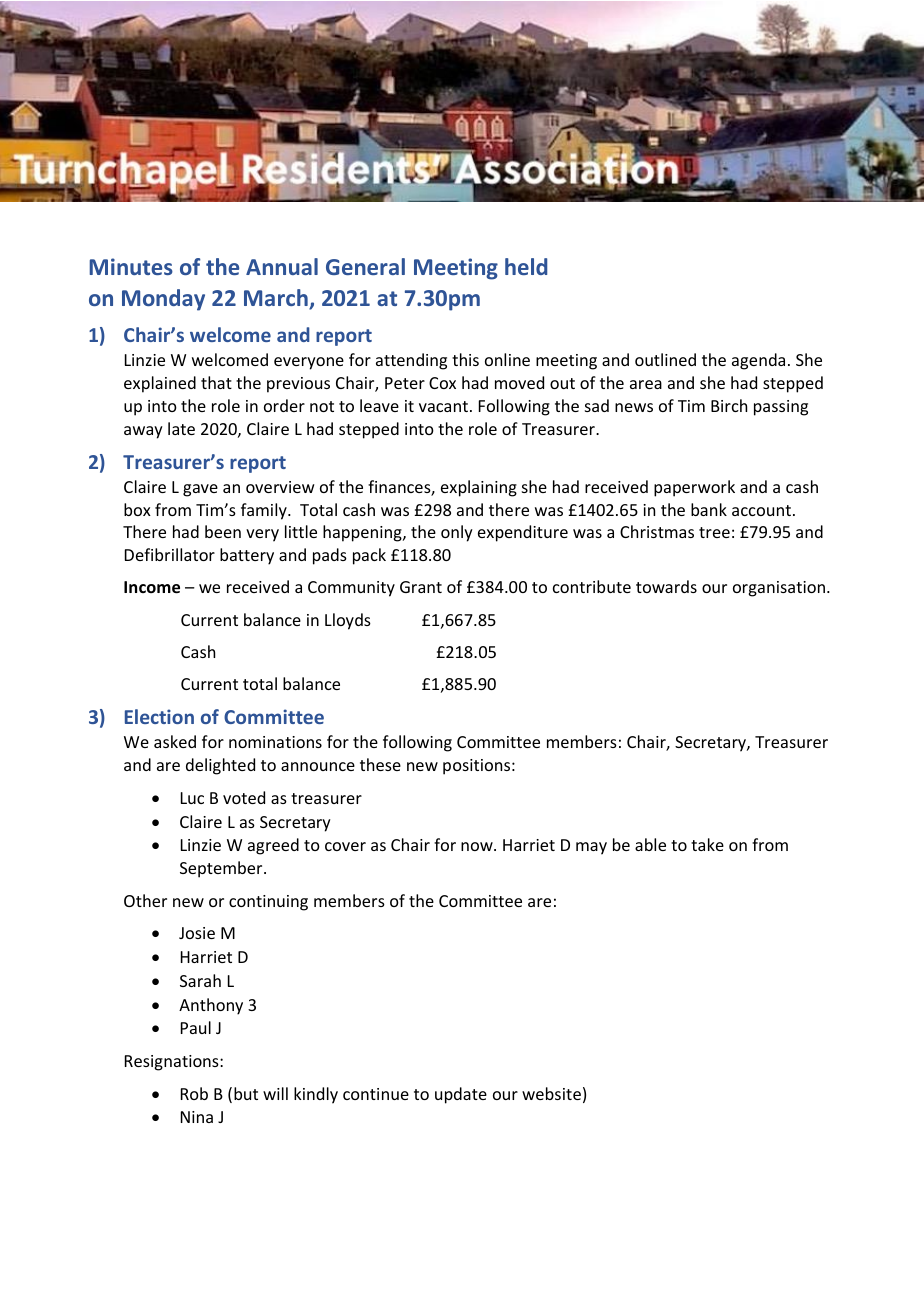  What do you see at coordinates (526, 266) in the screenshot?
I see `held` at bounding box center [526, 266].
